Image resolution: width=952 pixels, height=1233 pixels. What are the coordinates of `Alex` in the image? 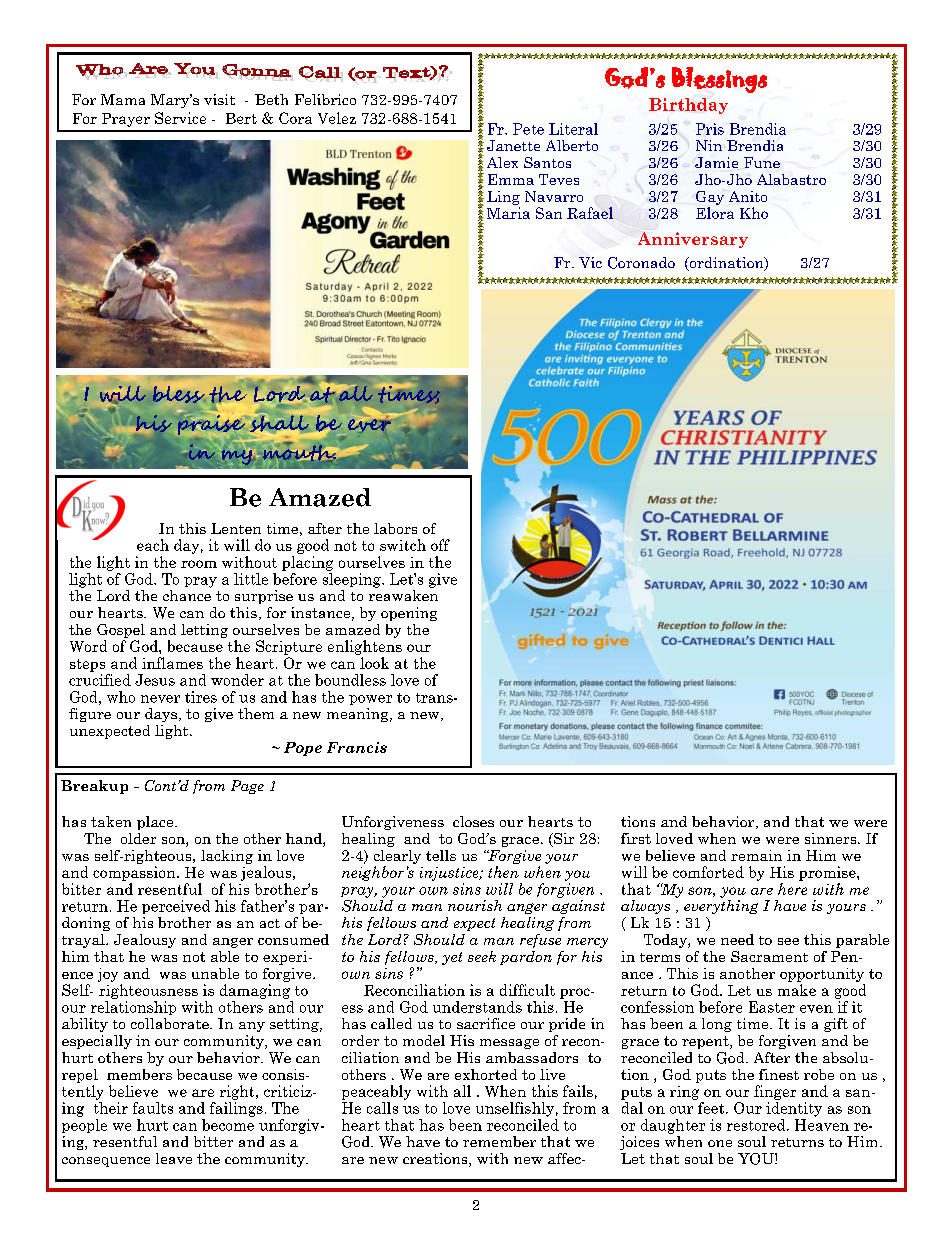 It's located at (502, 162).
